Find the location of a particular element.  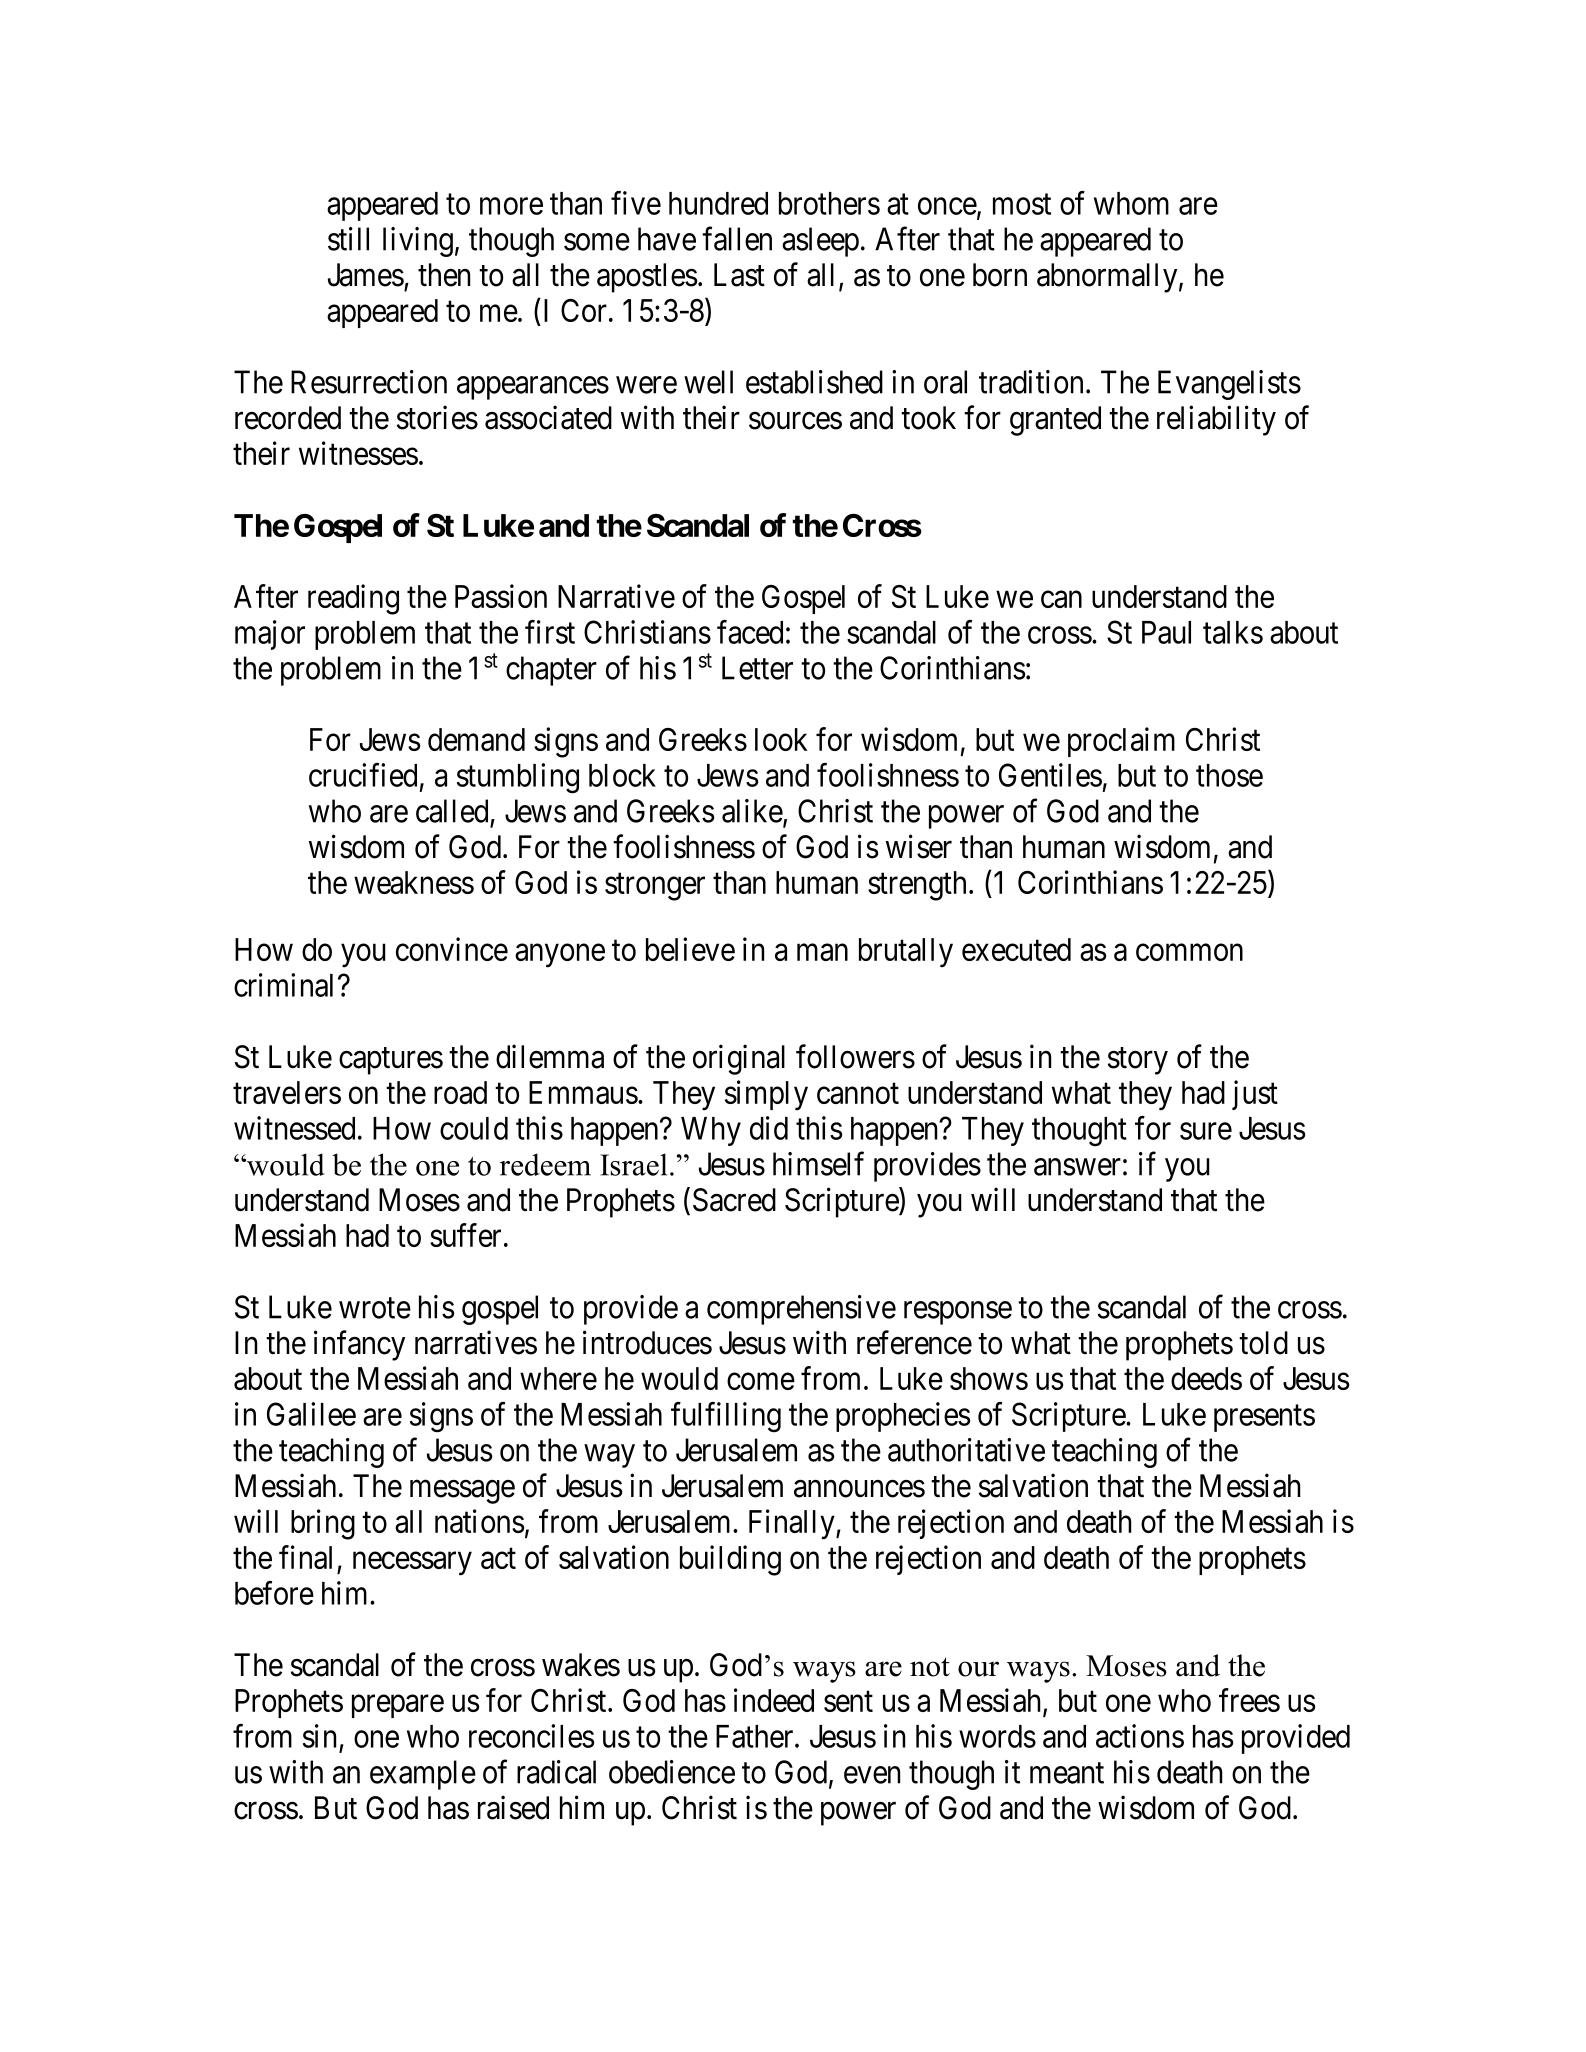

fallen is located at coordinates (737, 239).
